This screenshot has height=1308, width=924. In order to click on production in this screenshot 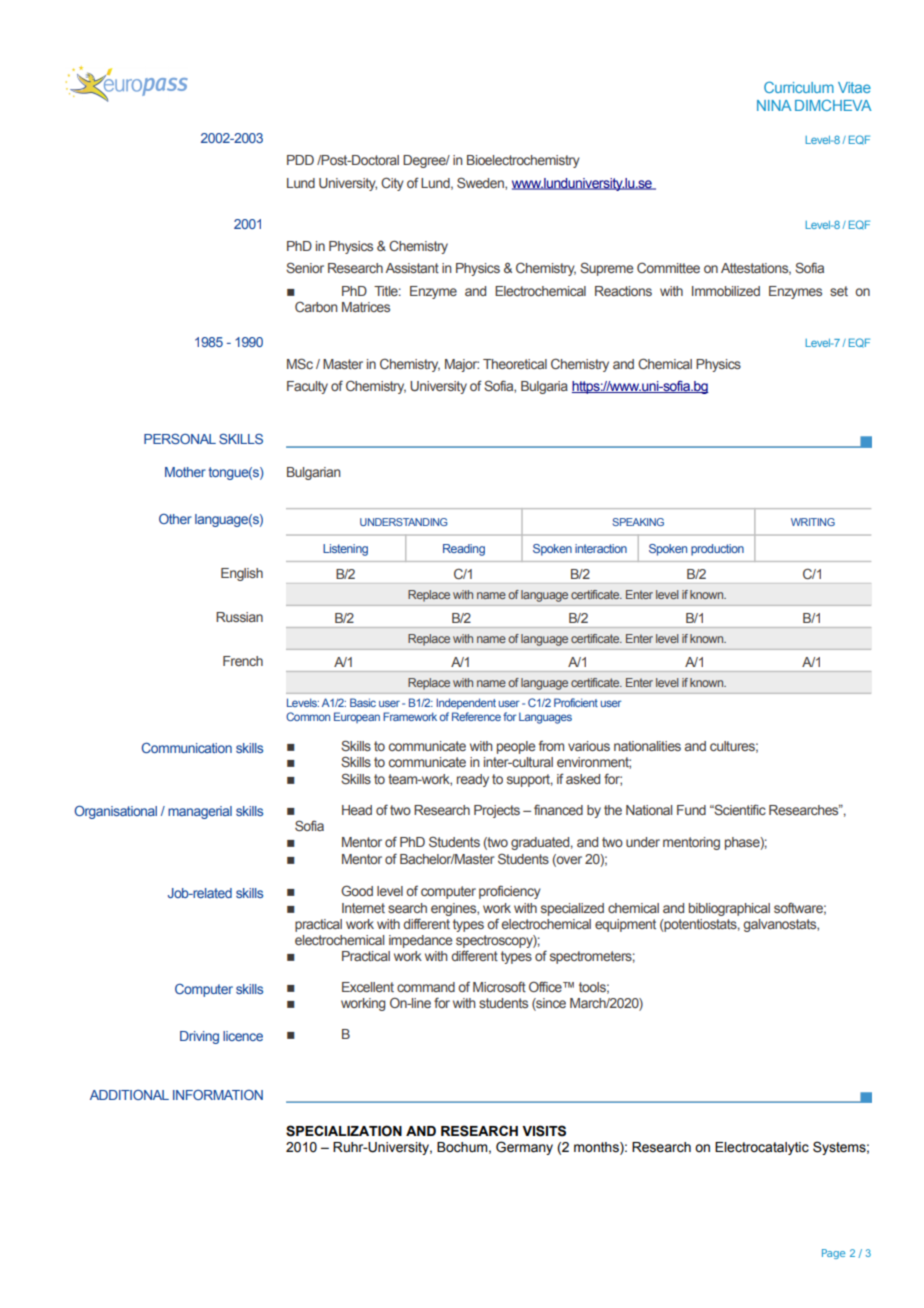, I will do `click(717, 550)`.
